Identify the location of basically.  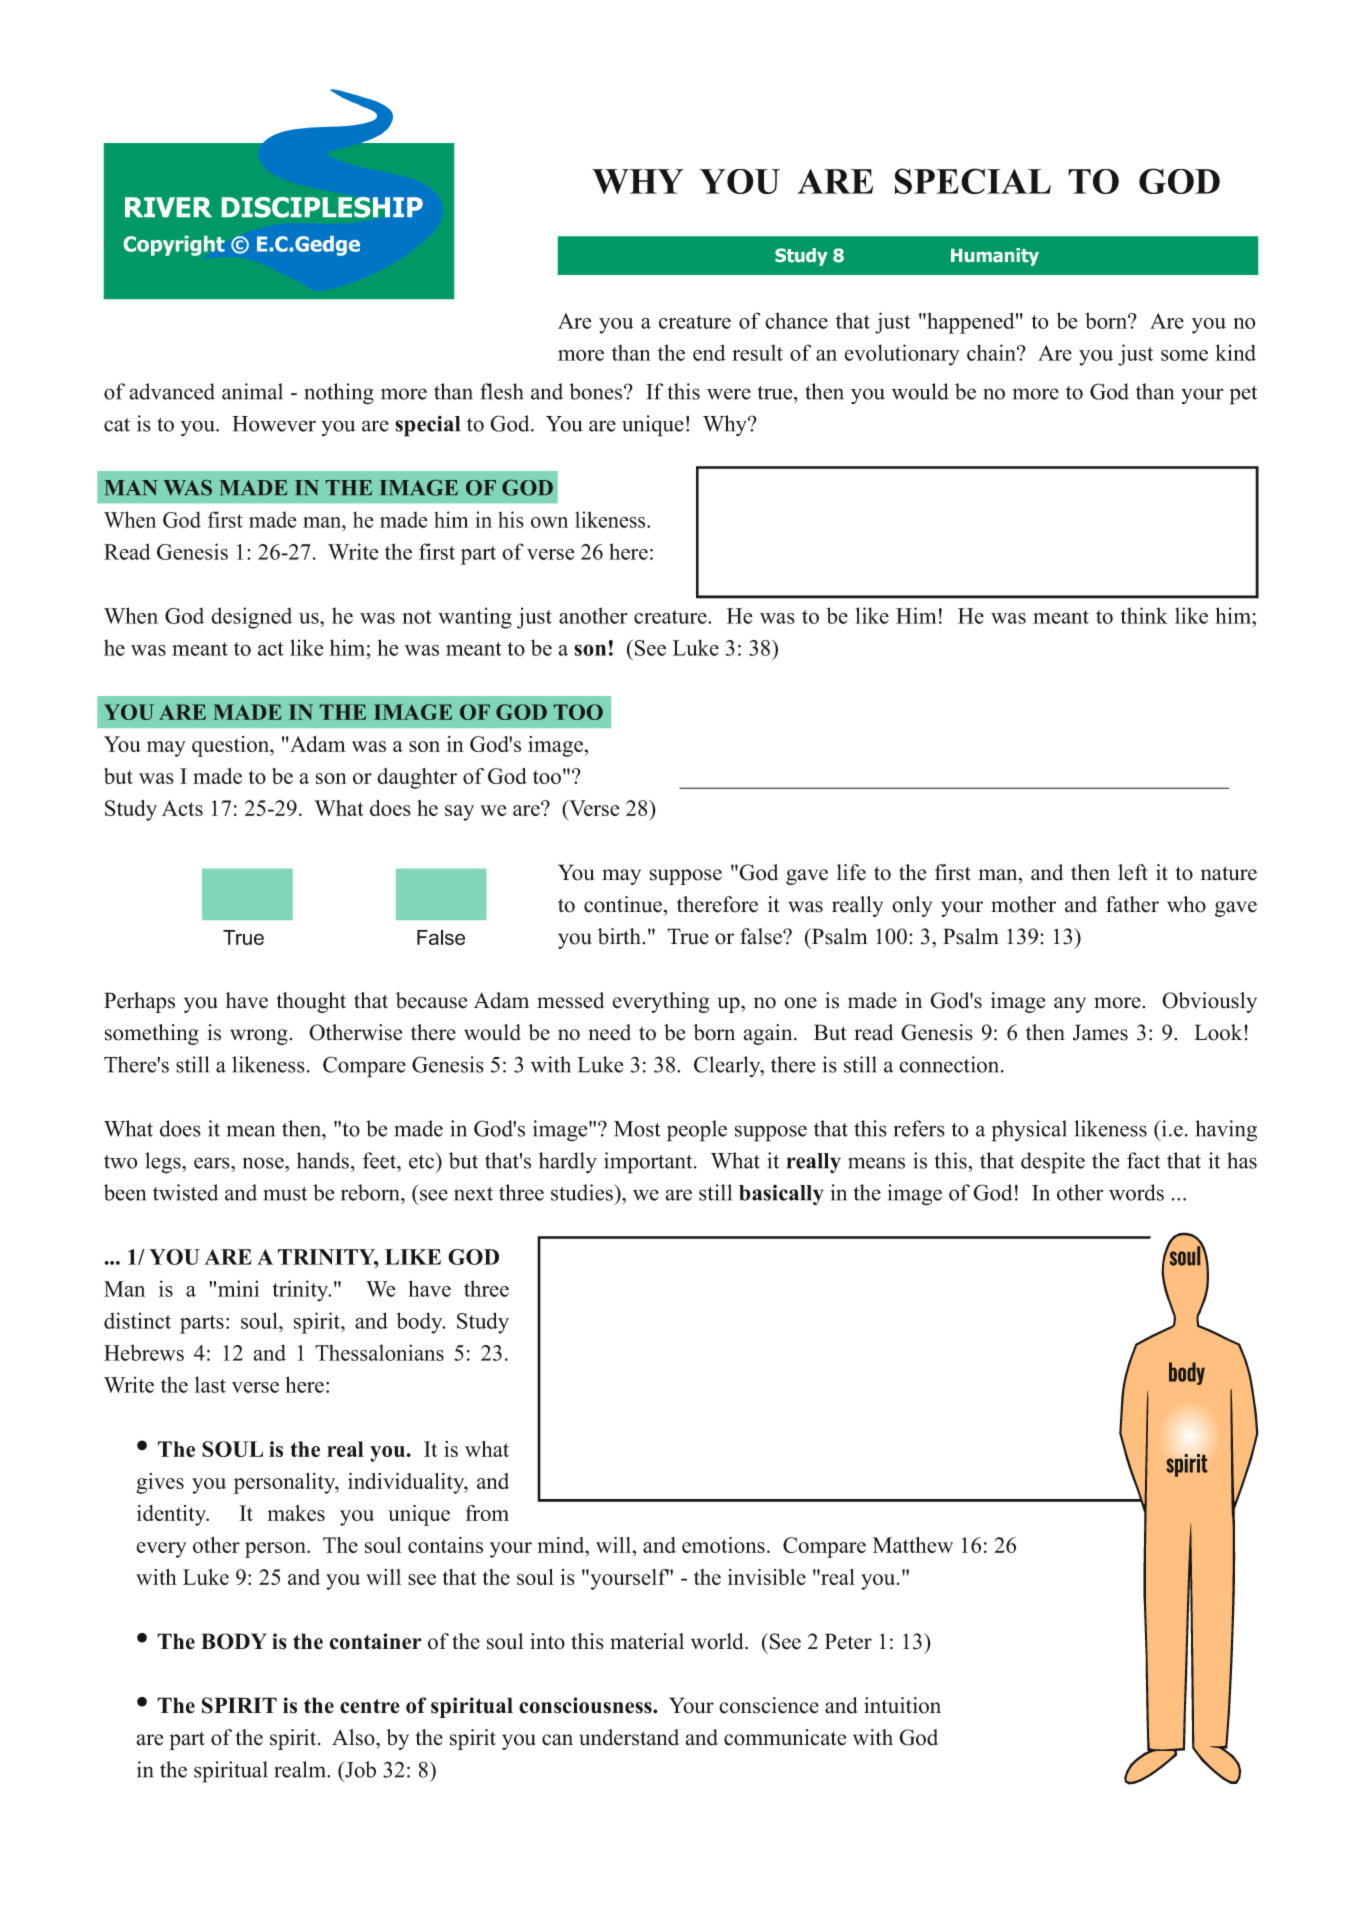
(781, 1195).
